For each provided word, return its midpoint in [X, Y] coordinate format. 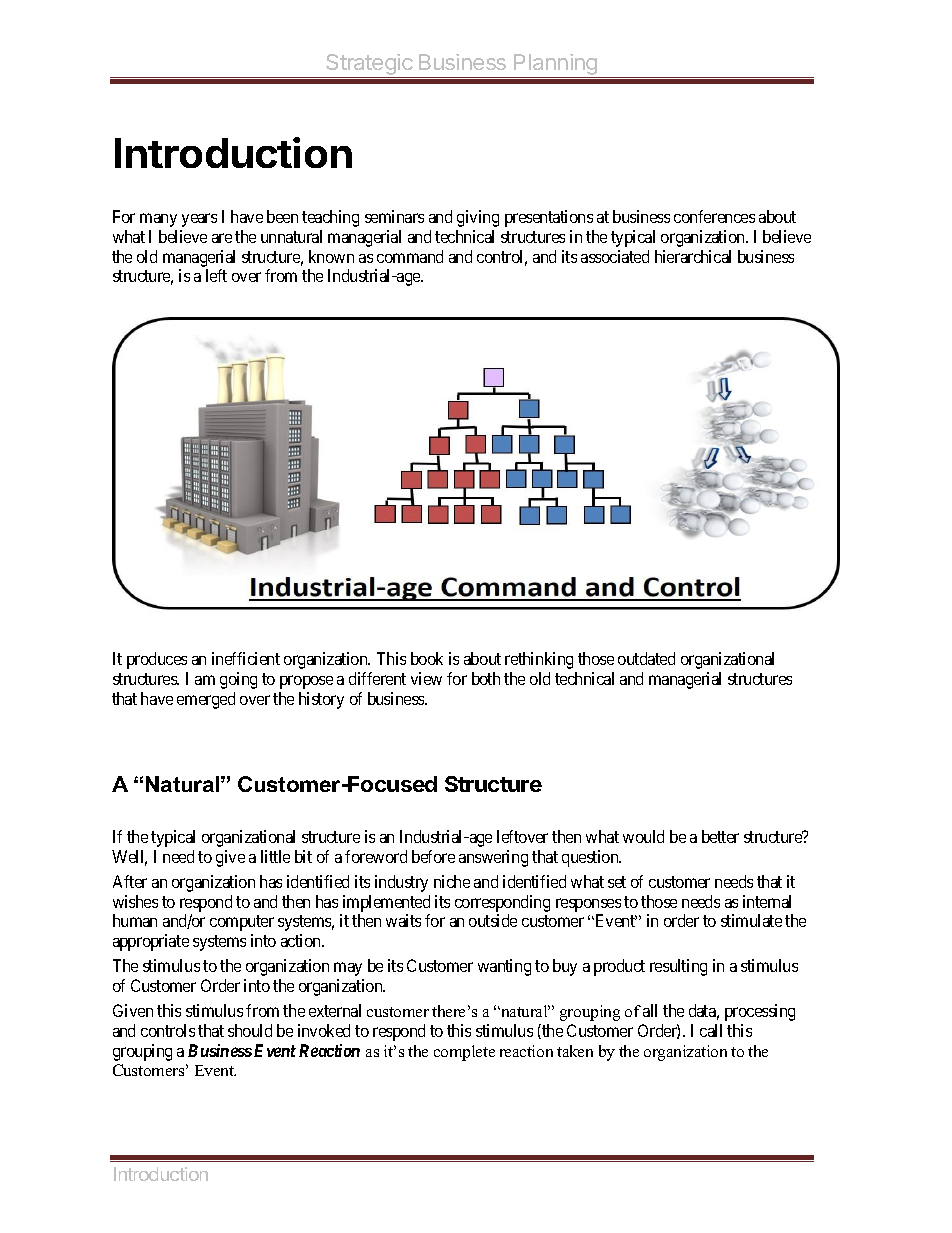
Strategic [370, 66]
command [410, 256]
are [222, 238]
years [199, 220]
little [275, 856]
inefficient [246, 658]
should [250, 1030]
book [427, 658]
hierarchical [693, 256]
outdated [646, 658]
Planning [556, 66]
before [433, 856]
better [720, 836]
